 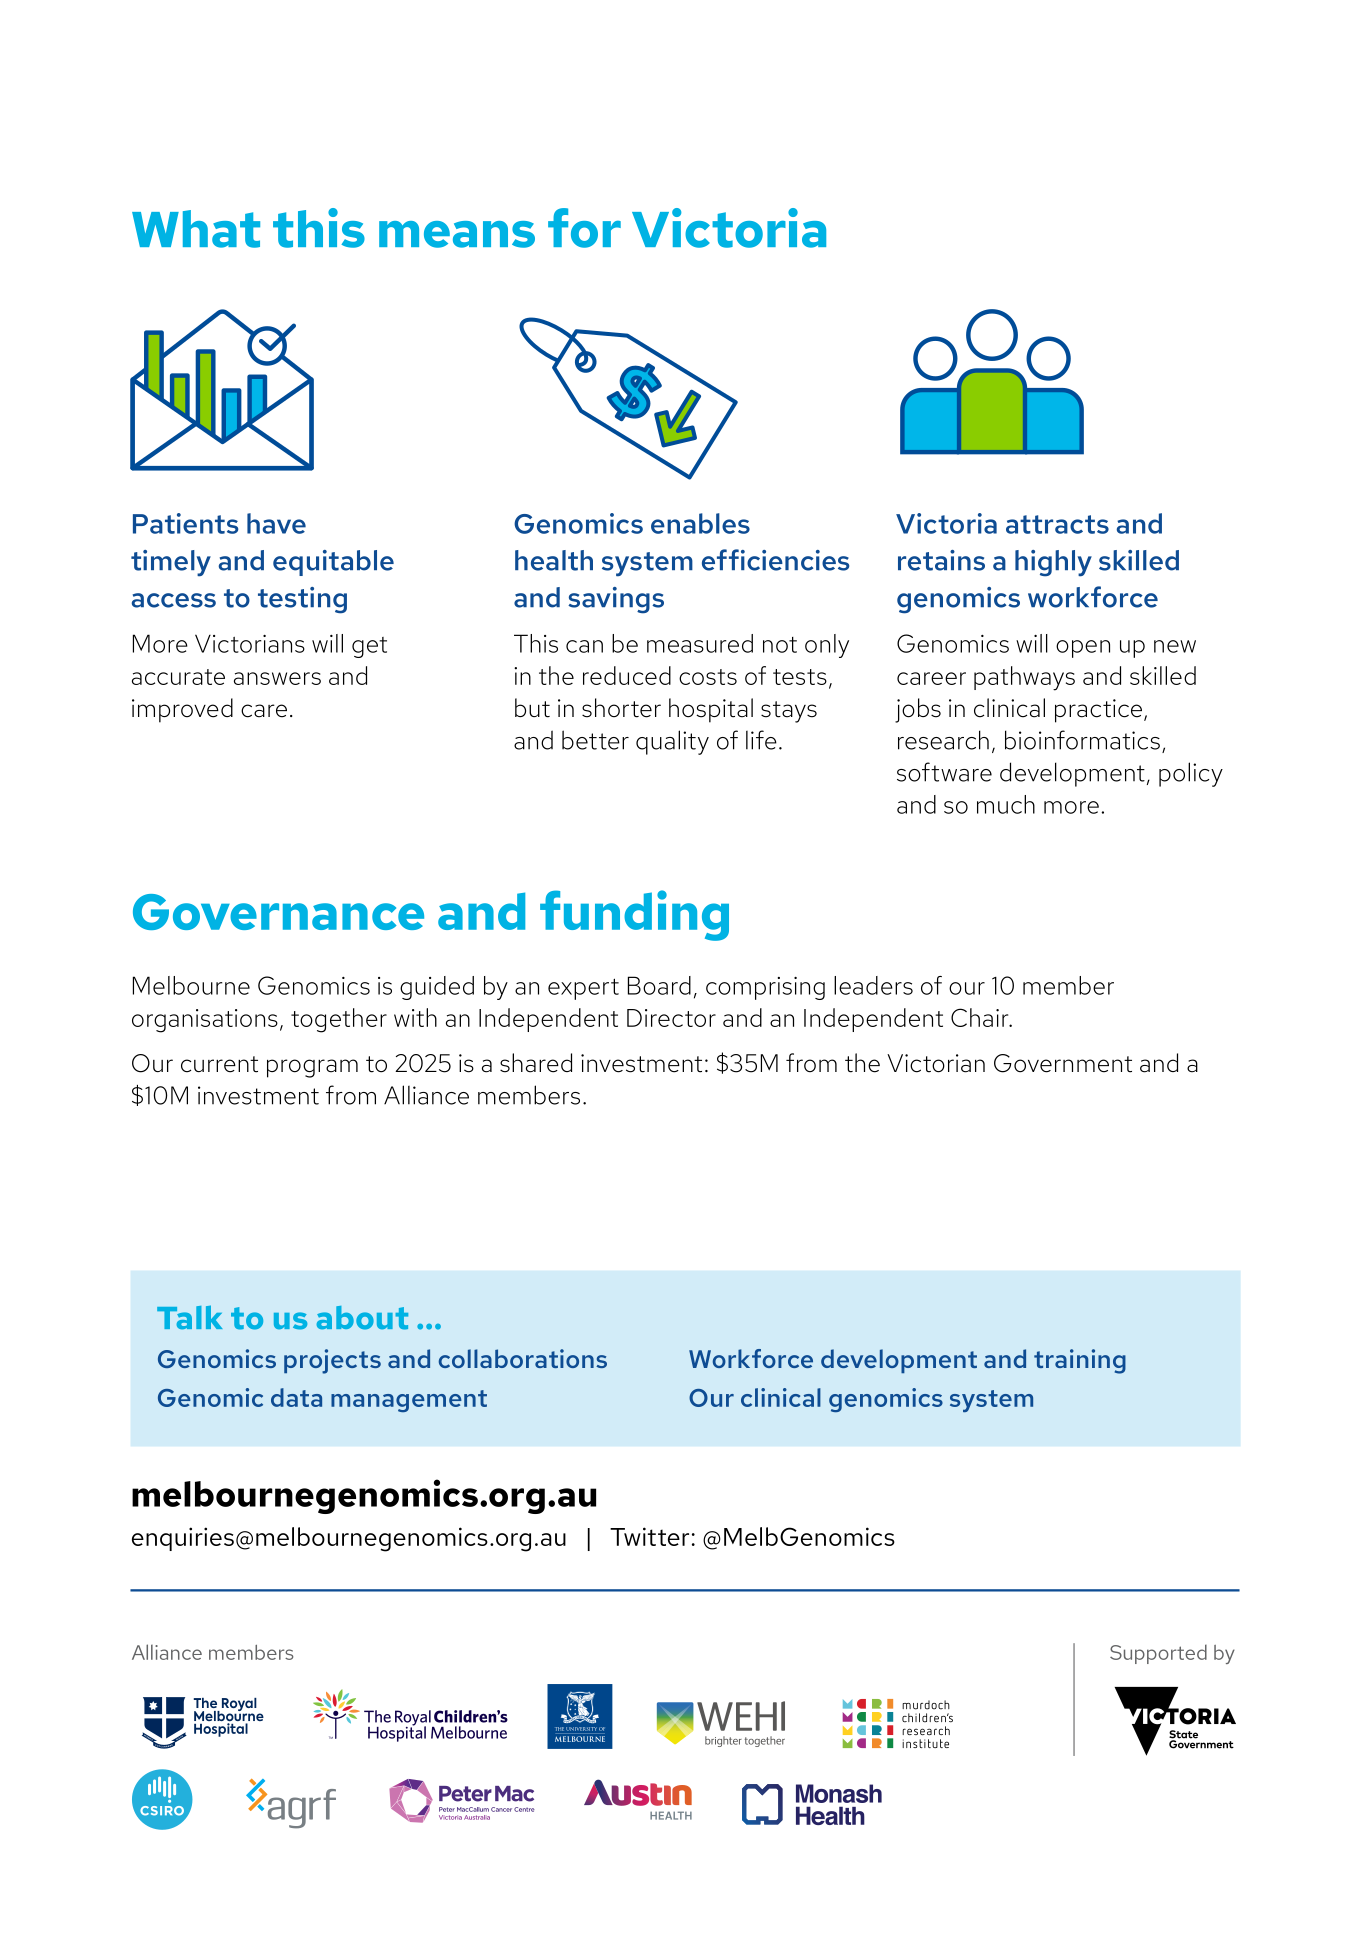 I want to click on quality, so click(x=672, y=742).
